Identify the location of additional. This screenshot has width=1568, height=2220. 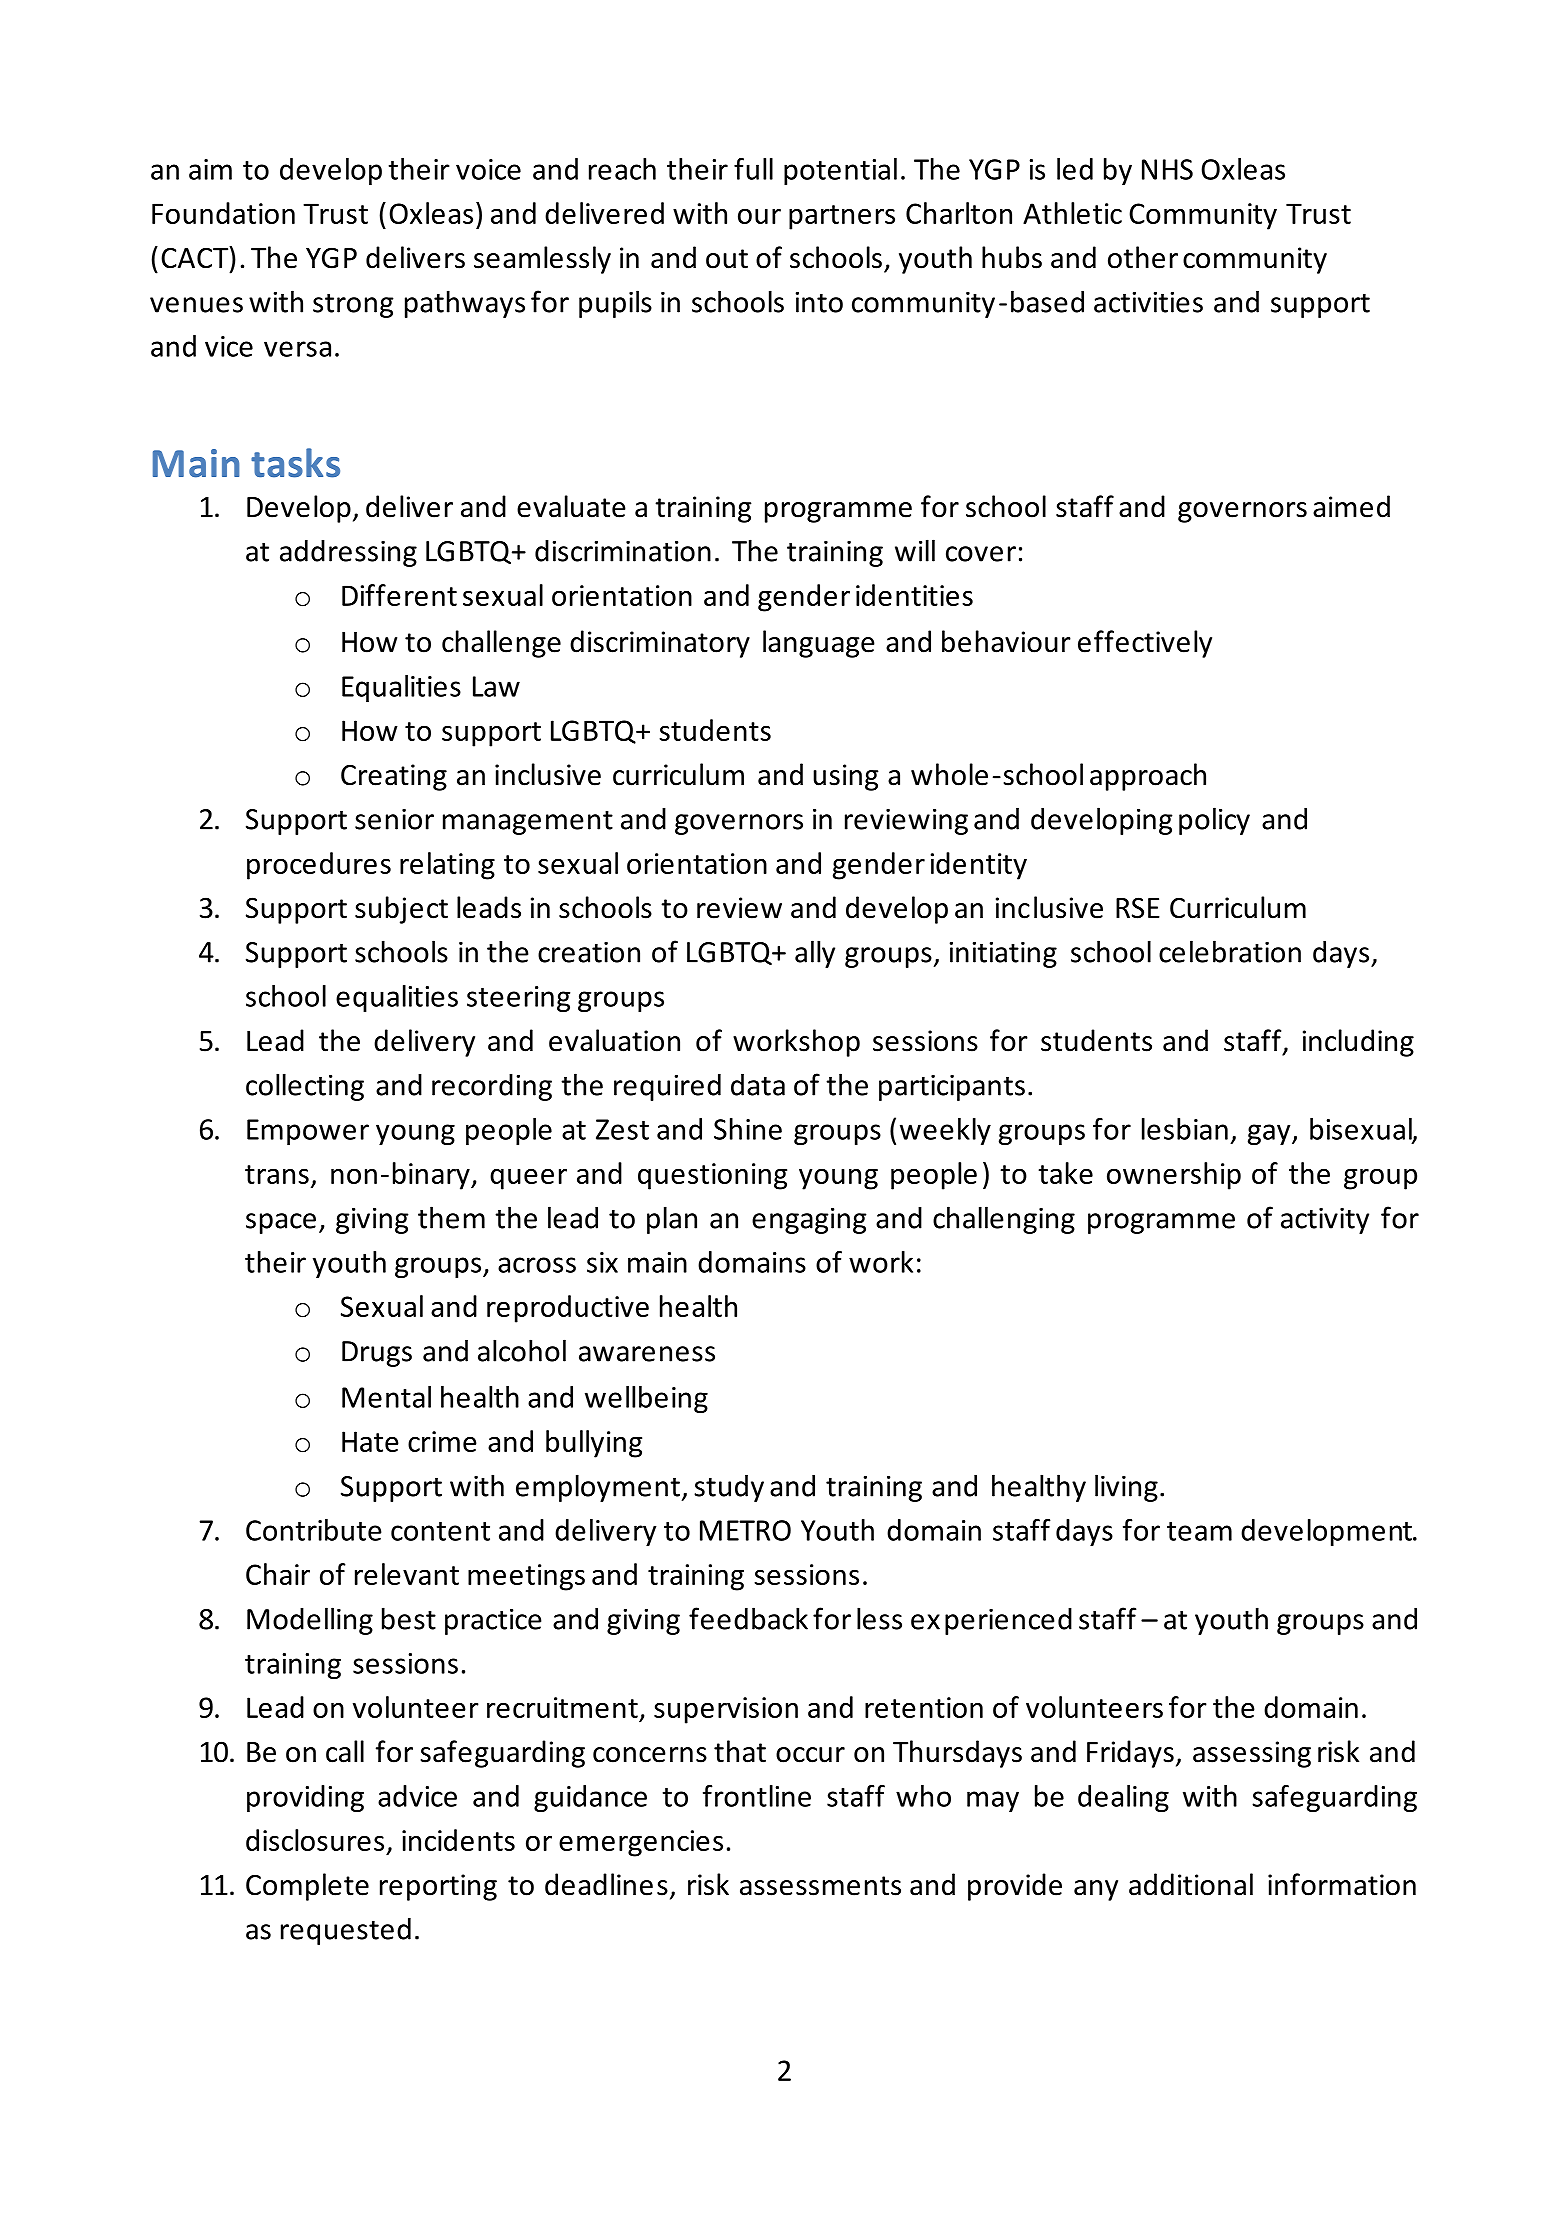
(1191, 1884).
